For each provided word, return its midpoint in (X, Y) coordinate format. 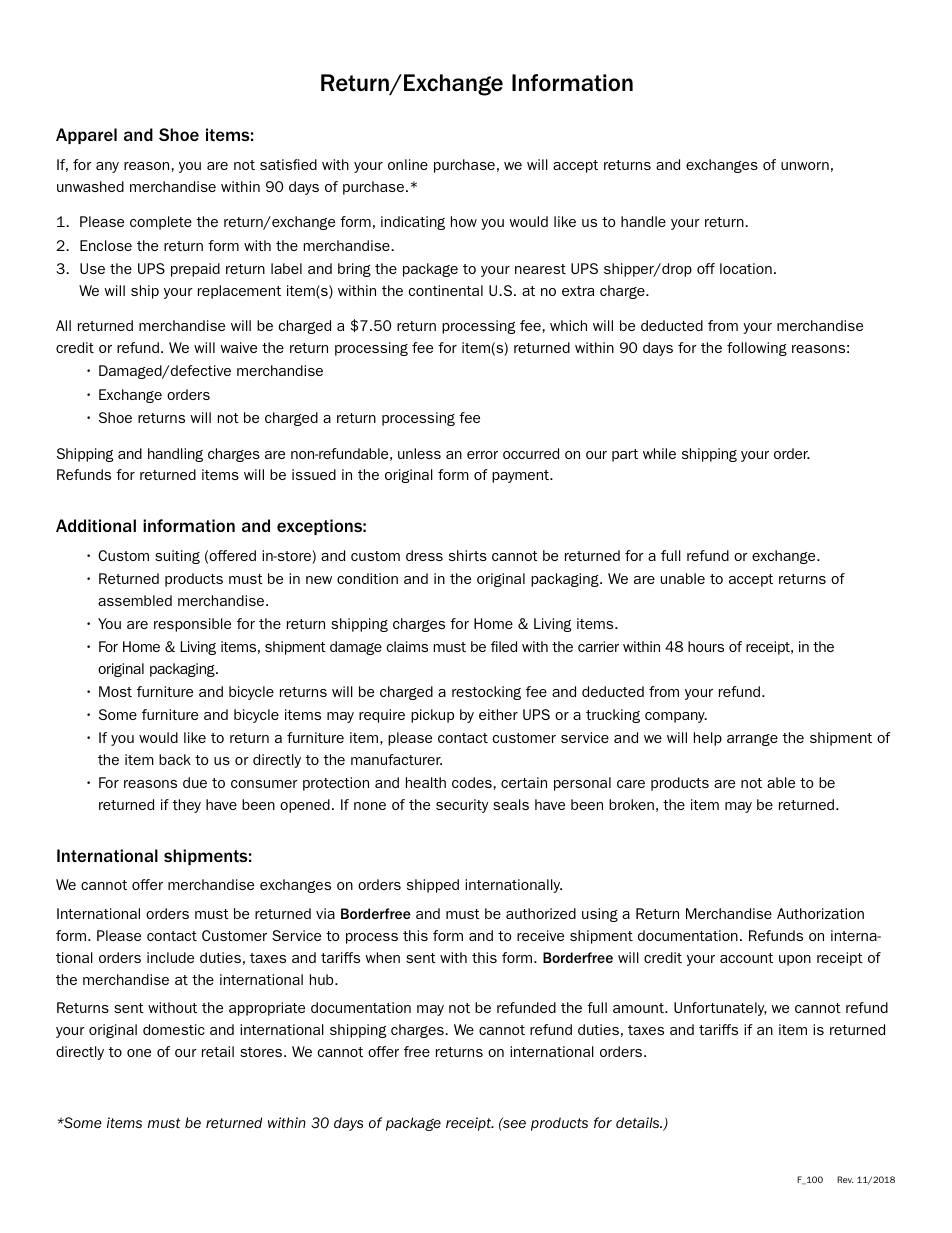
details (639, 1122)
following (757, 349)
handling (175, 455)
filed (504, 646)
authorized (541, 913)
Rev (845, 1179)
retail (218, 1051)
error (482, 455)
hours (706, 646)
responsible (192, 625)
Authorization (820, 913)
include (170, 957)
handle (643, 221)
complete (161, 223)
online (408, 164)
